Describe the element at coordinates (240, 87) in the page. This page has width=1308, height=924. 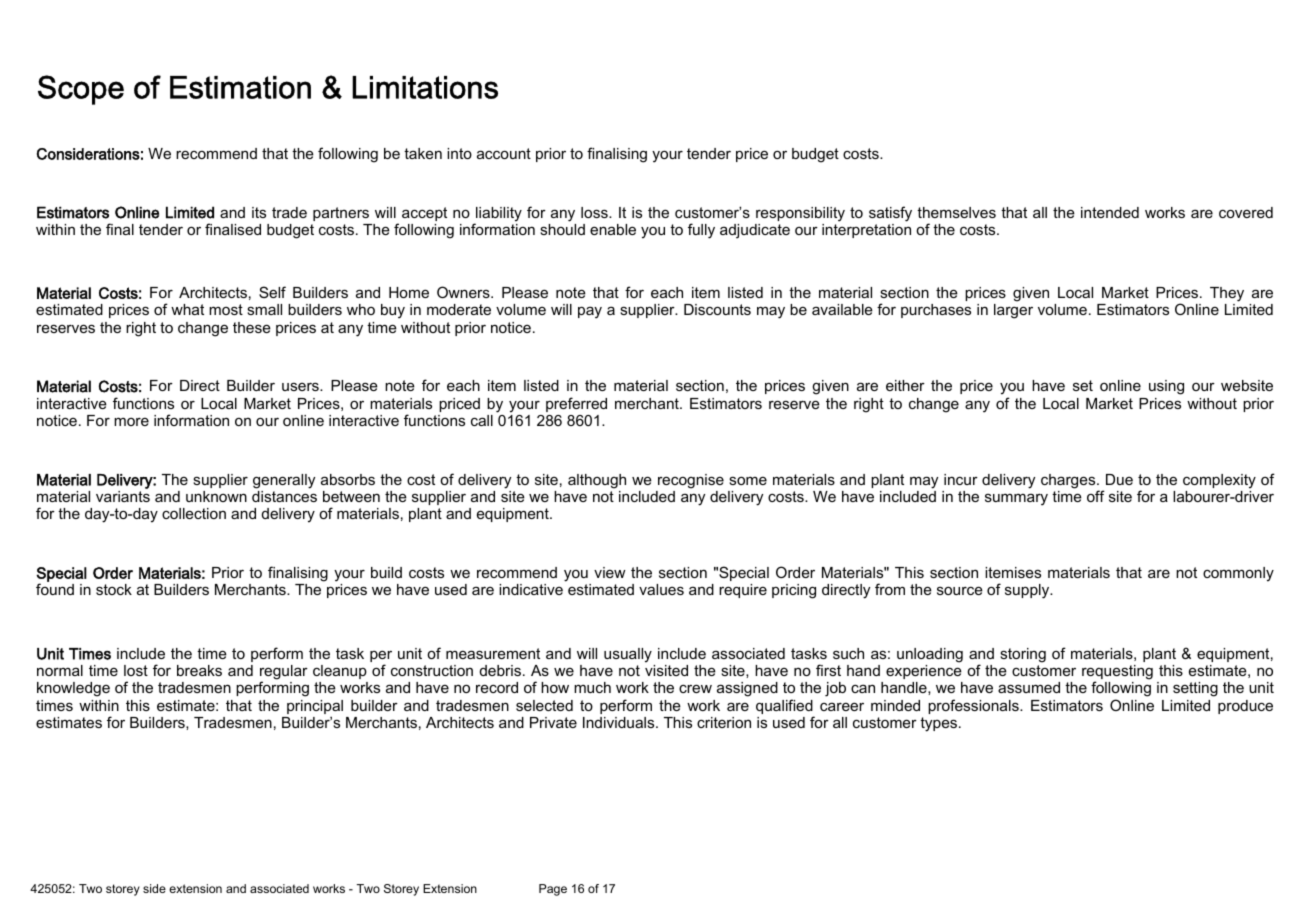
I see `Estimation` at that location.
